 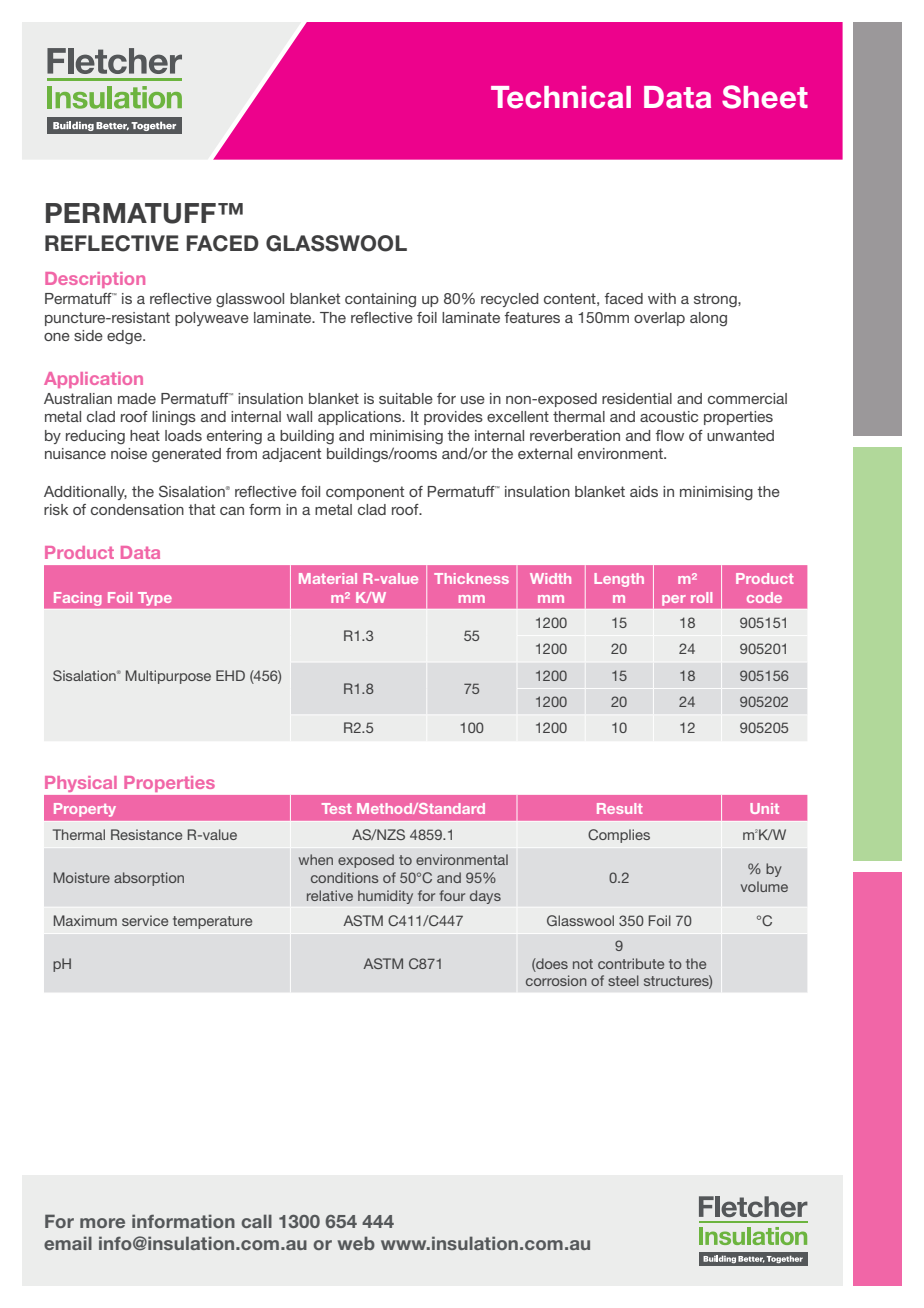 What do you see at coordinates (385, 897) in the screenshot?
I see `humidity` at bounding box center [385, 897].
